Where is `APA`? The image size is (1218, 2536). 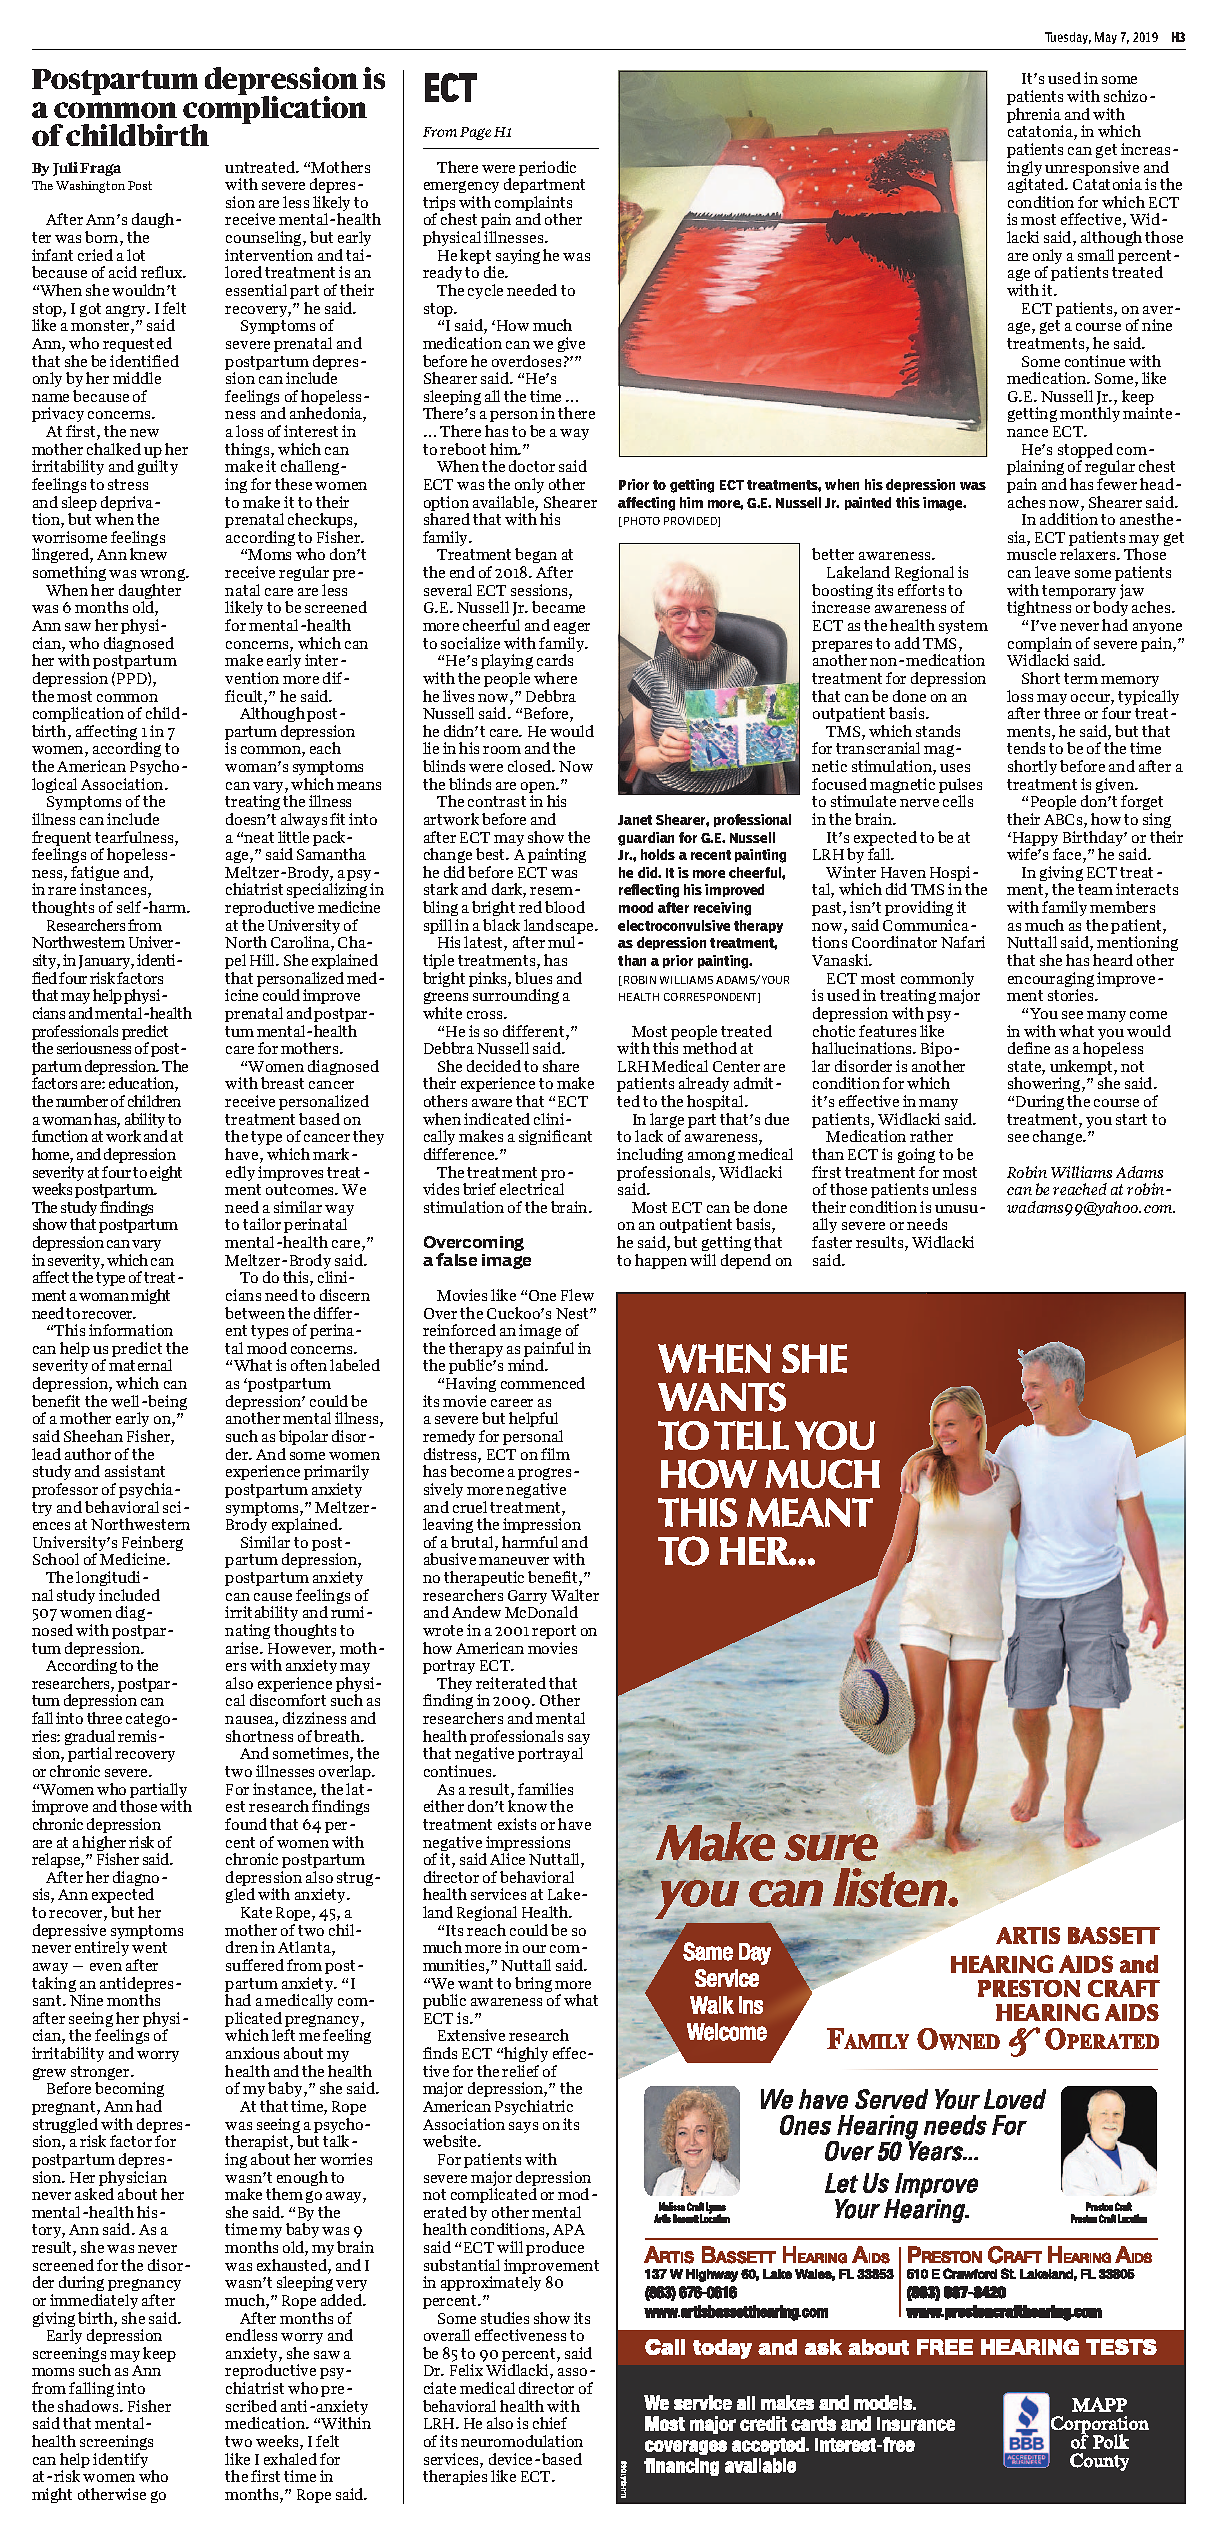
APA is located at coordinates (569, 2229).
